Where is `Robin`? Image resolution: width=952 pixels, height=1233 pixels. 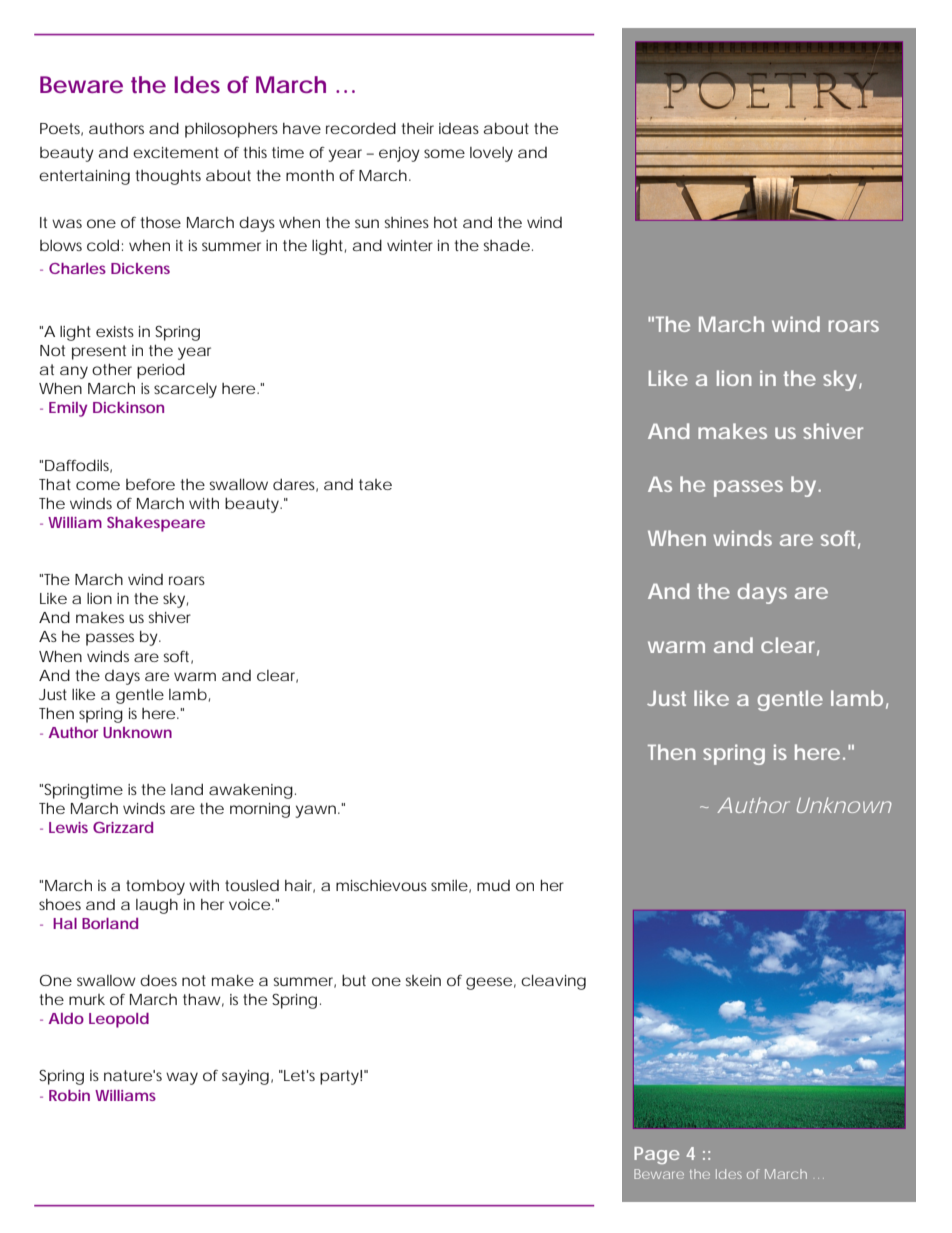
Robin is located at coordinates (69, 1095).
